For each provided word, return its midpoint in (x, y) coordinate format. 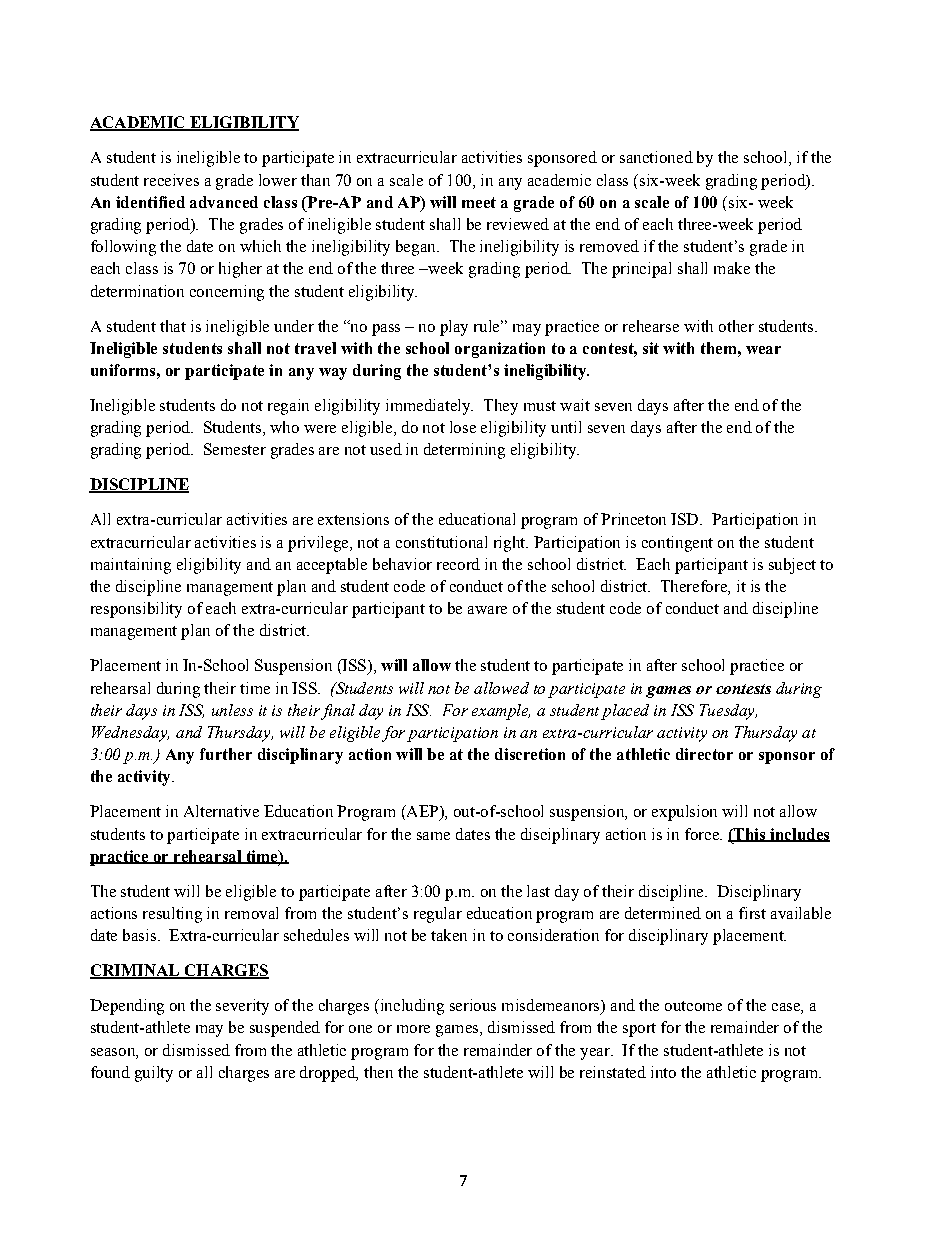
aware (487, 610)
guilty (154, 1074)
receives (171, 180)
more (413, 1029)
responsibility (136, 610)
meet (479, 202)
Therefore (695, 587)
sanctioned (656, 157)
